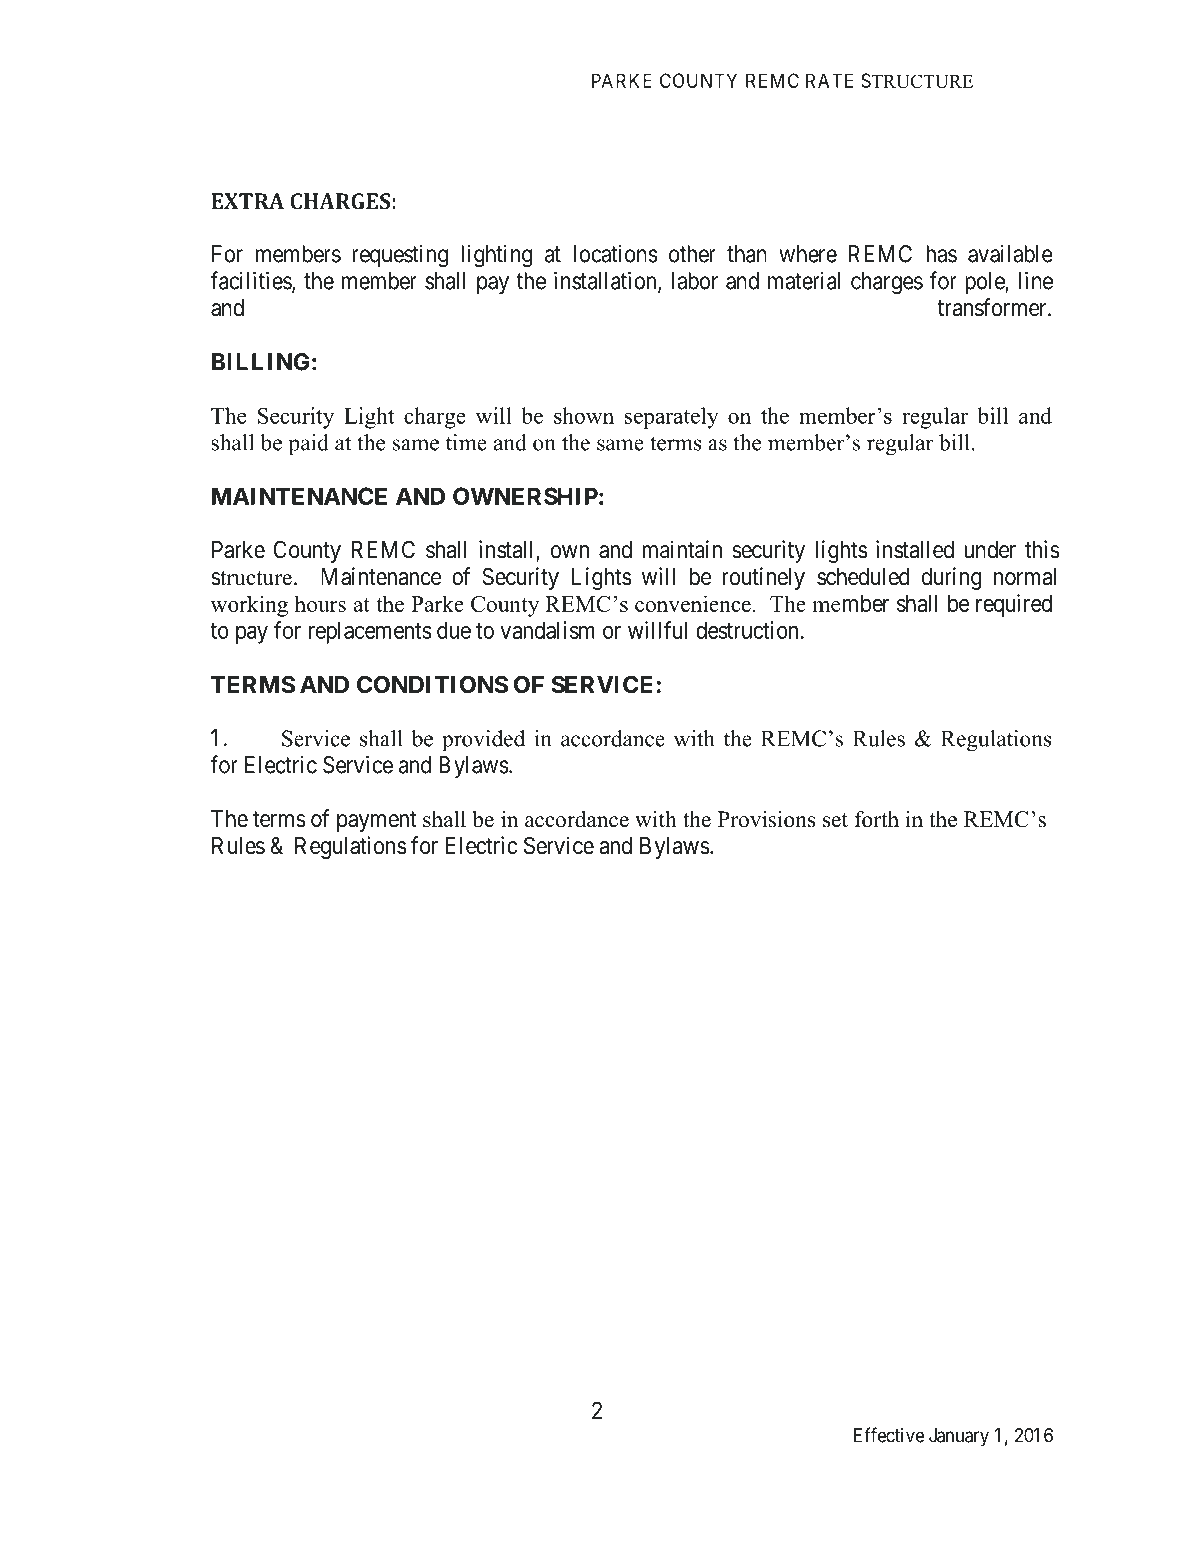  Describe the element at coordinates (941, 254) in the document. I see `has` at that location.
